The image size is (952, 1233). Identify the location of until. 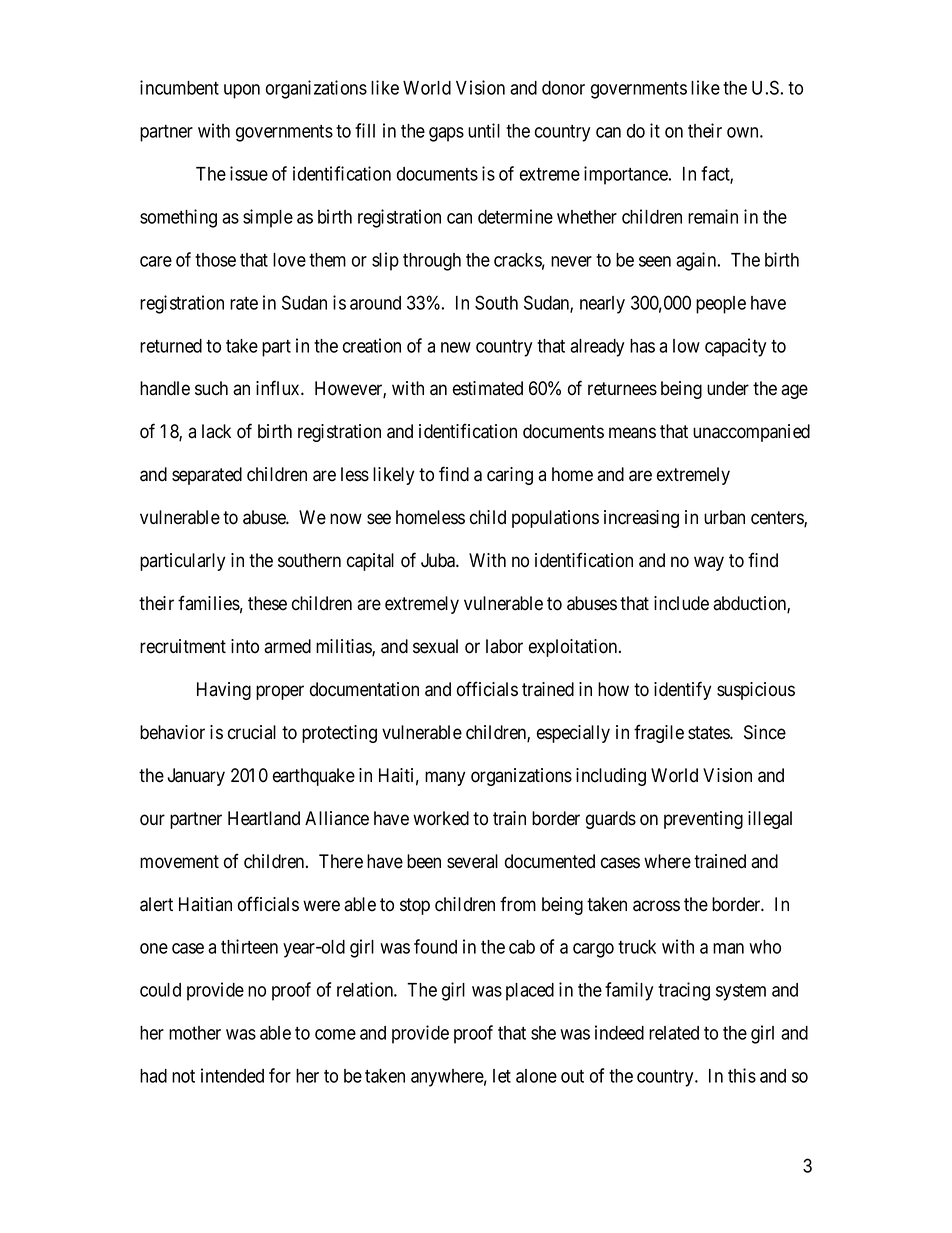
(484, 130).
